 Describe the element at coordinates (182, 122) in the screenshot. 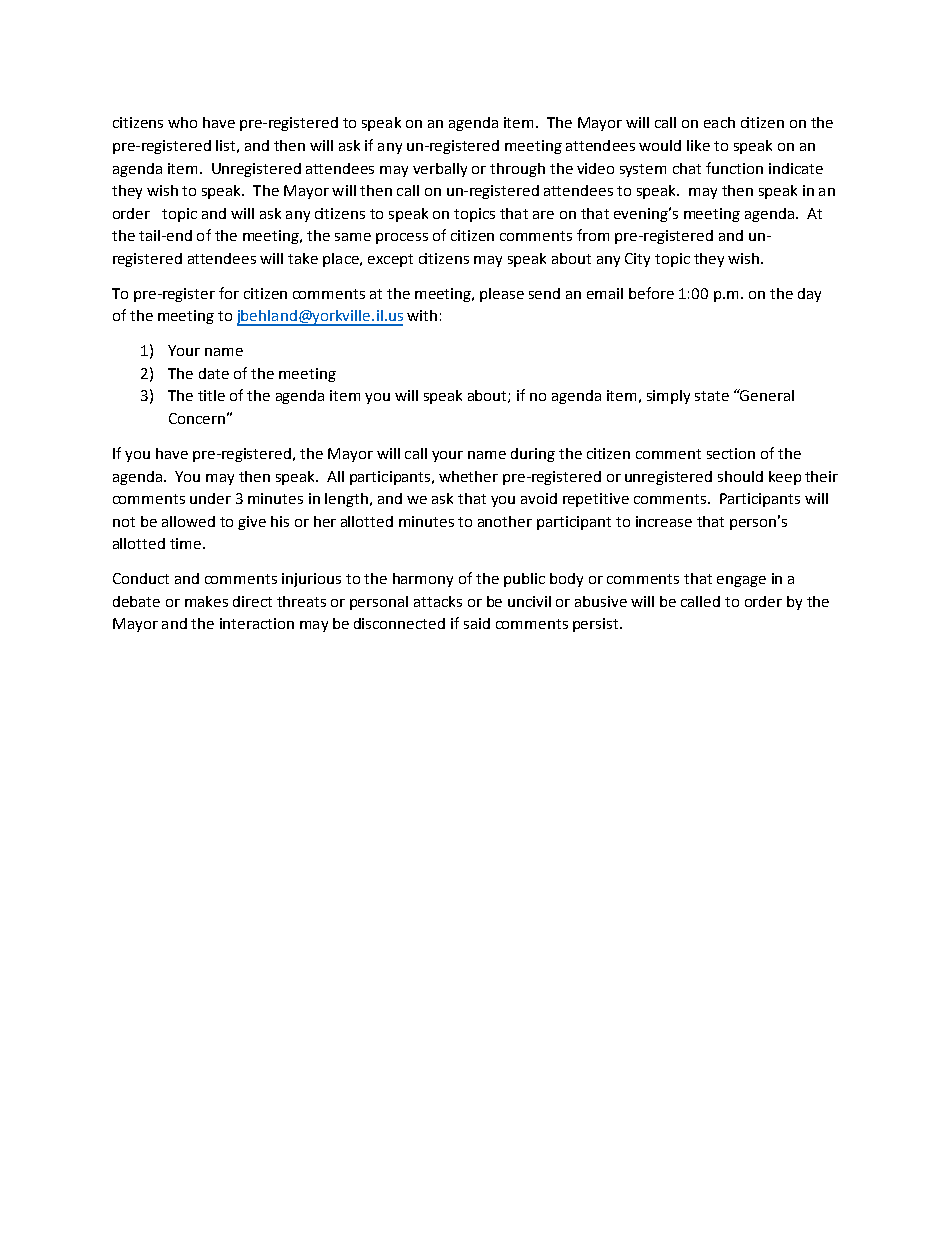

I see `who` at that location.
